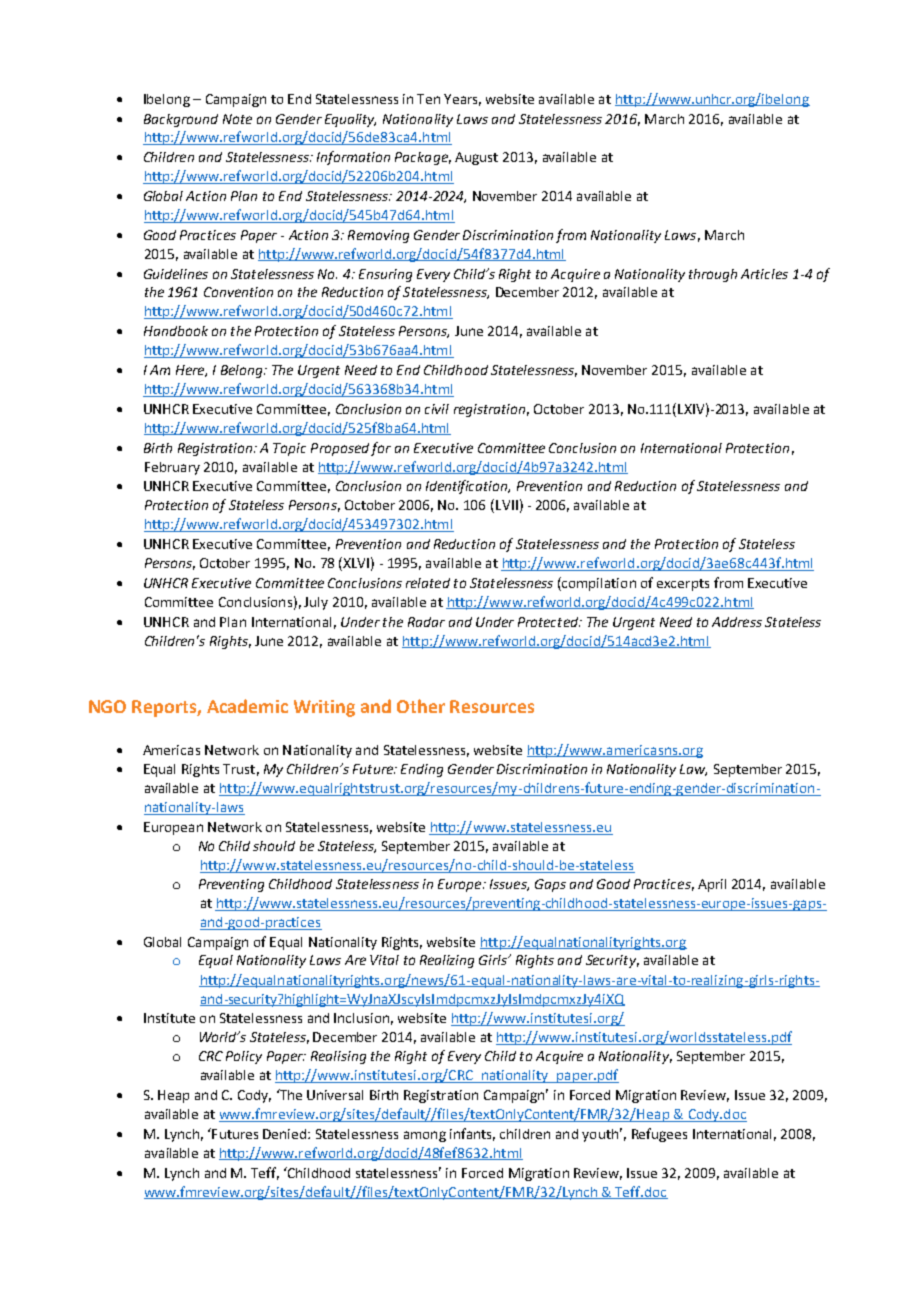  Describe the element at coordinates (712, 885) in the image. I see `April` at that location.
